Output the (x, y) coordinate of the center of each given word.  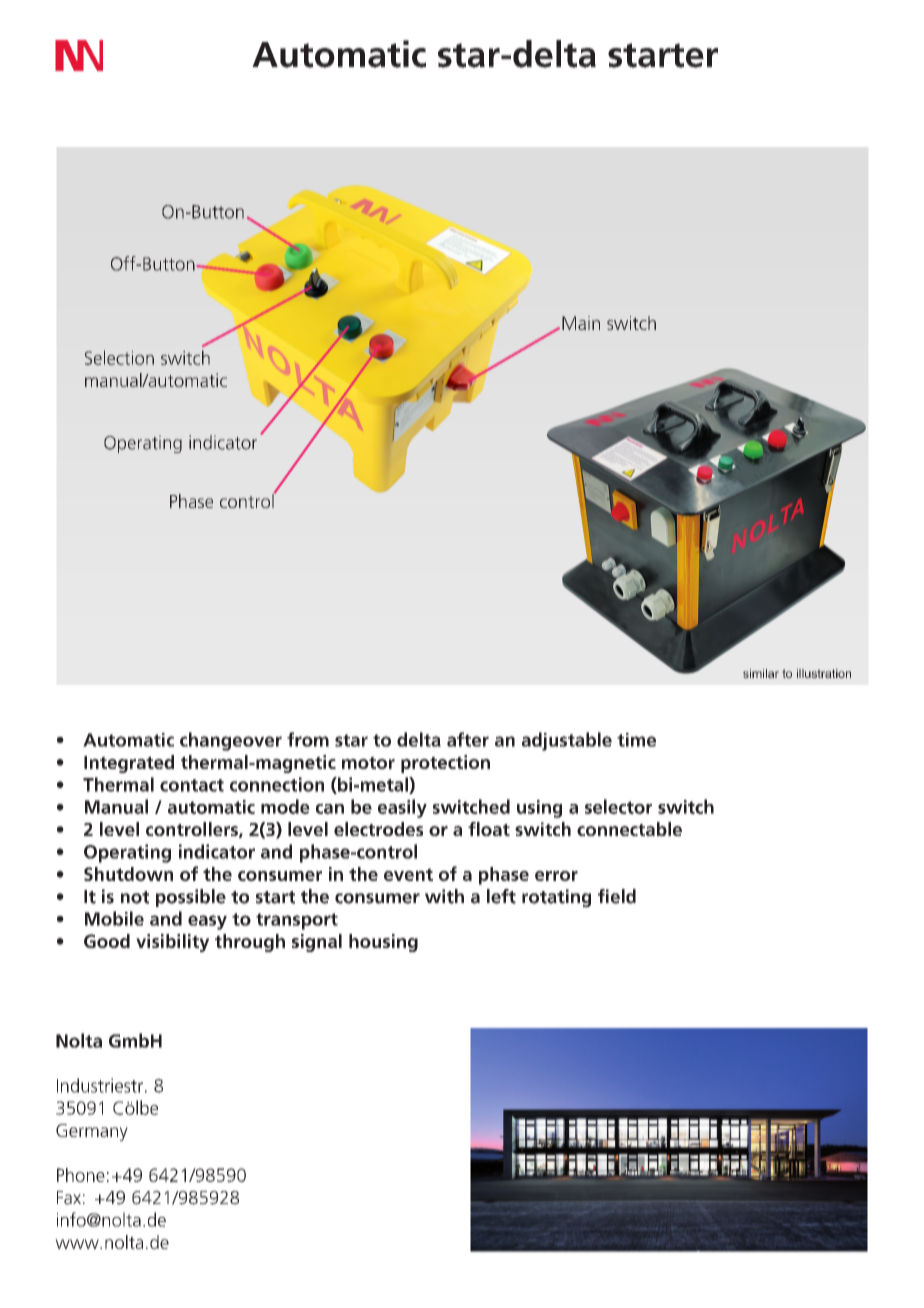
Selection (119, 357)
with (444, 896)
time (636, 740)
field (617, 896)
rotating (556, 898)
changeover (231, 741)
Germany (92, 1132)
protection (445, 764)
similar (761, 673)
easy (207, 922)
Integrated (129, 764)
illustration (824, 673)
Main (581, 323)
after (468, 739)
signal (317, 943)
